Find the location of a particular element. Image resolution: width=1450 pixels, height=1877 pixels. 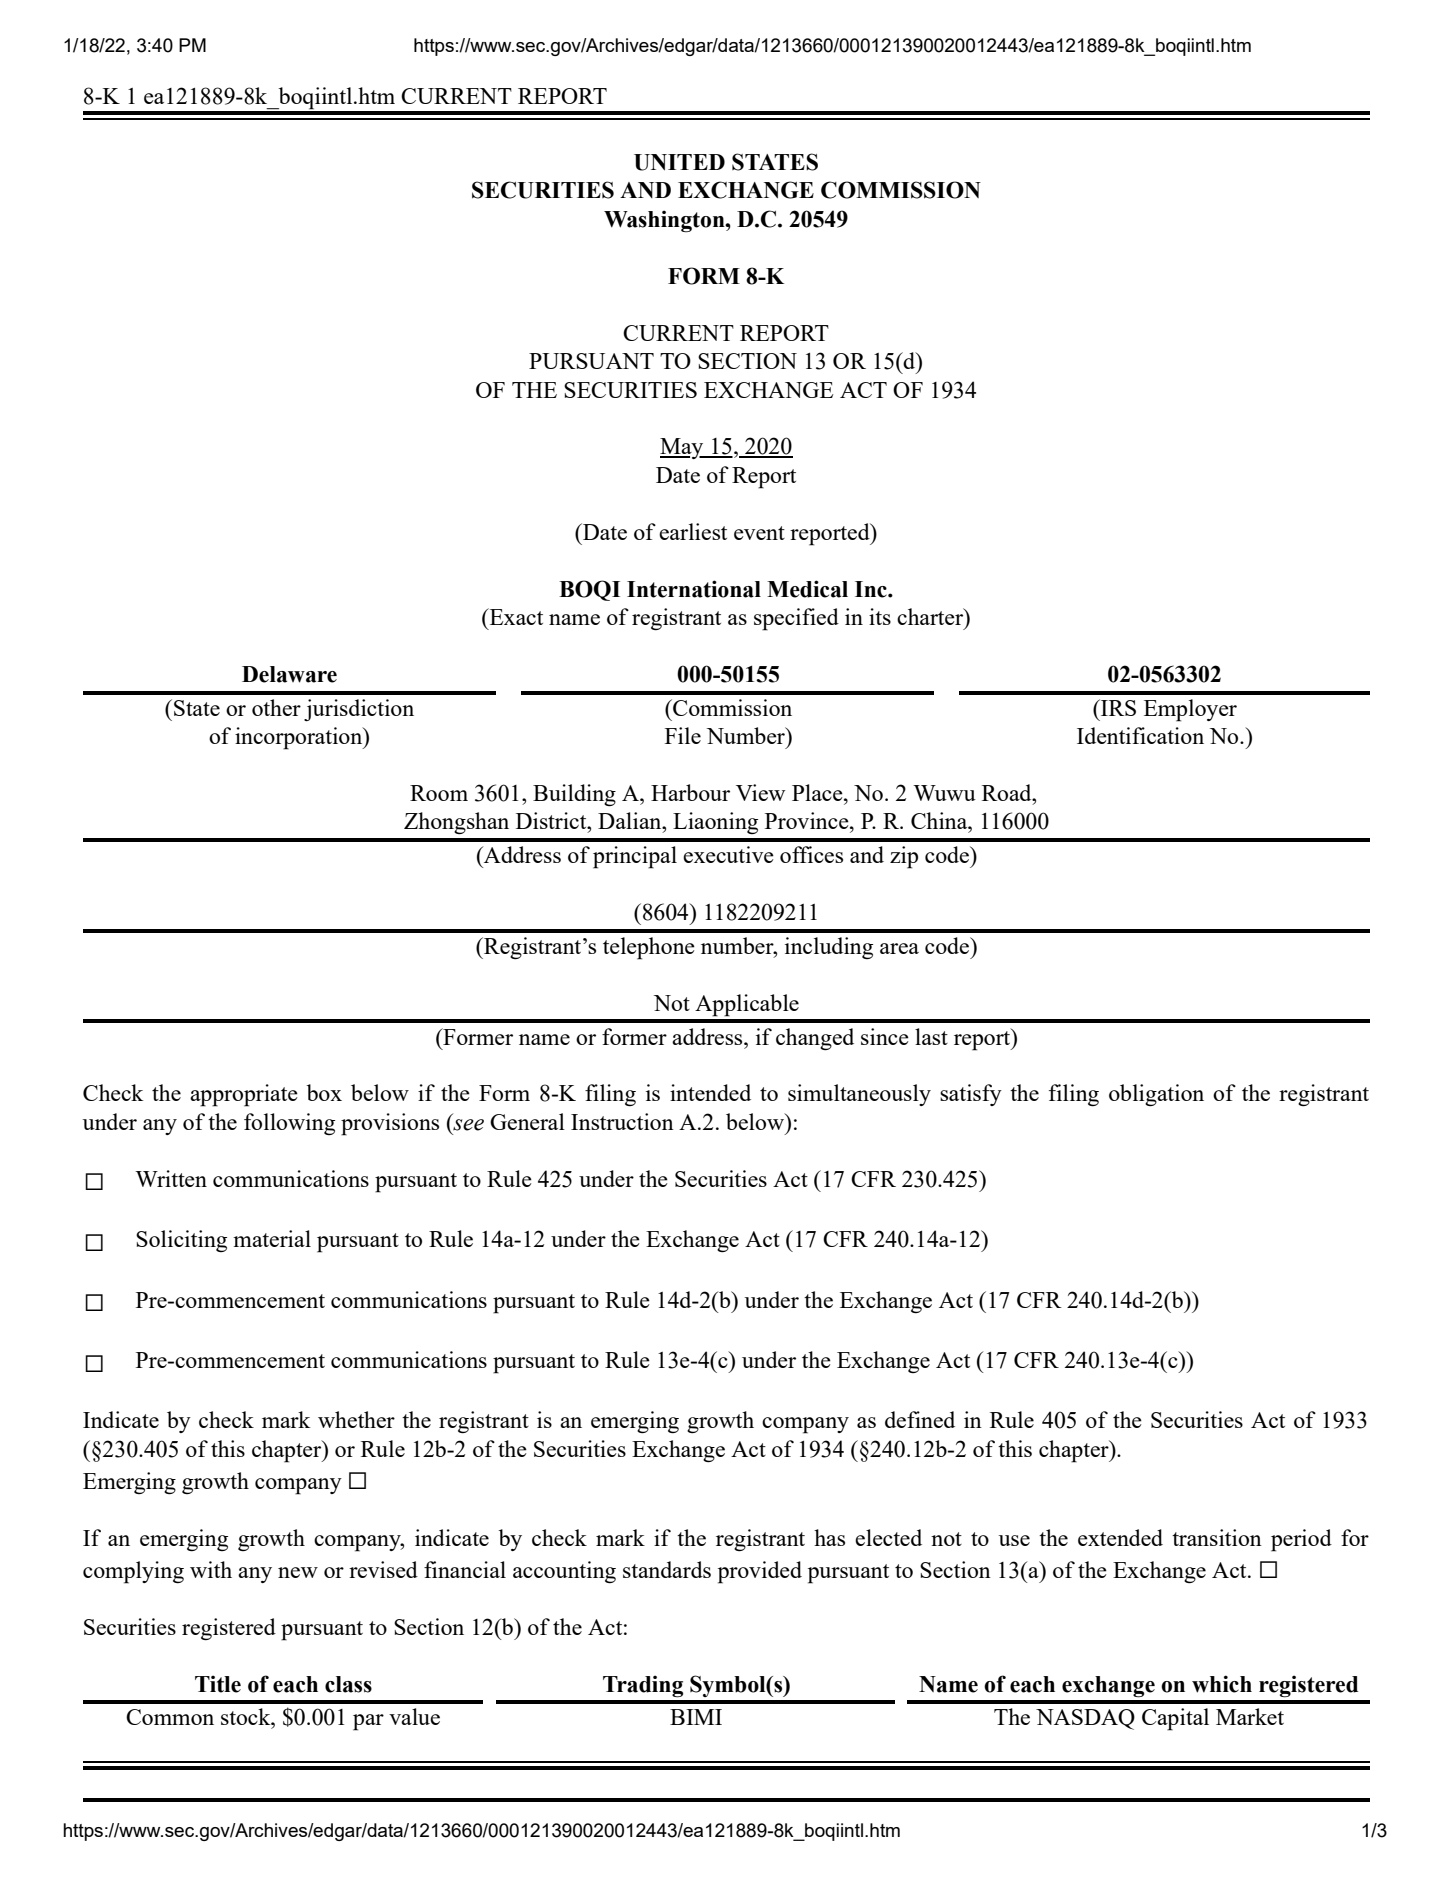

May is located at coordinates (683, 448).
